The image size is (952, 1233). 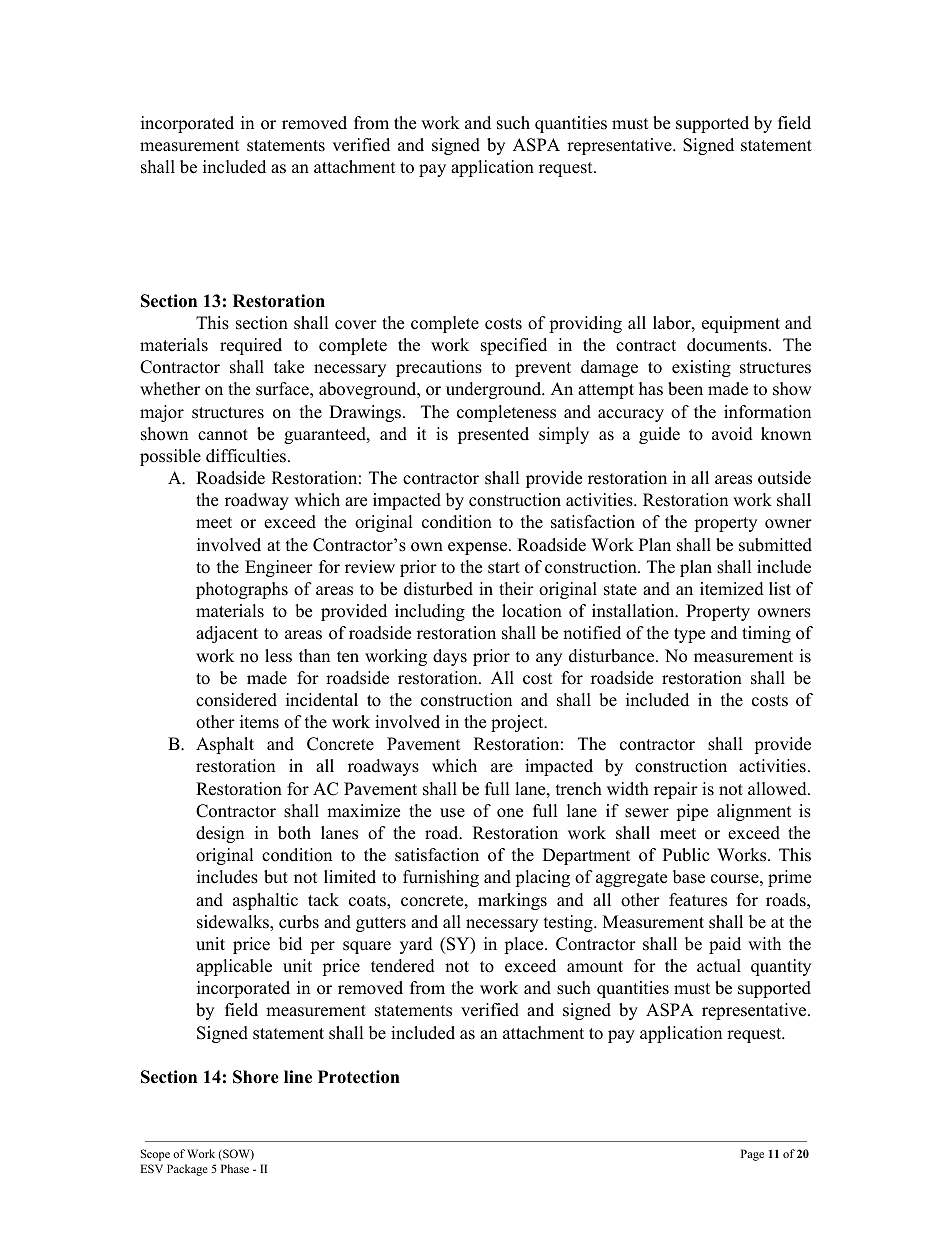 I want to click on precautions, so click(x=439, y=368).
